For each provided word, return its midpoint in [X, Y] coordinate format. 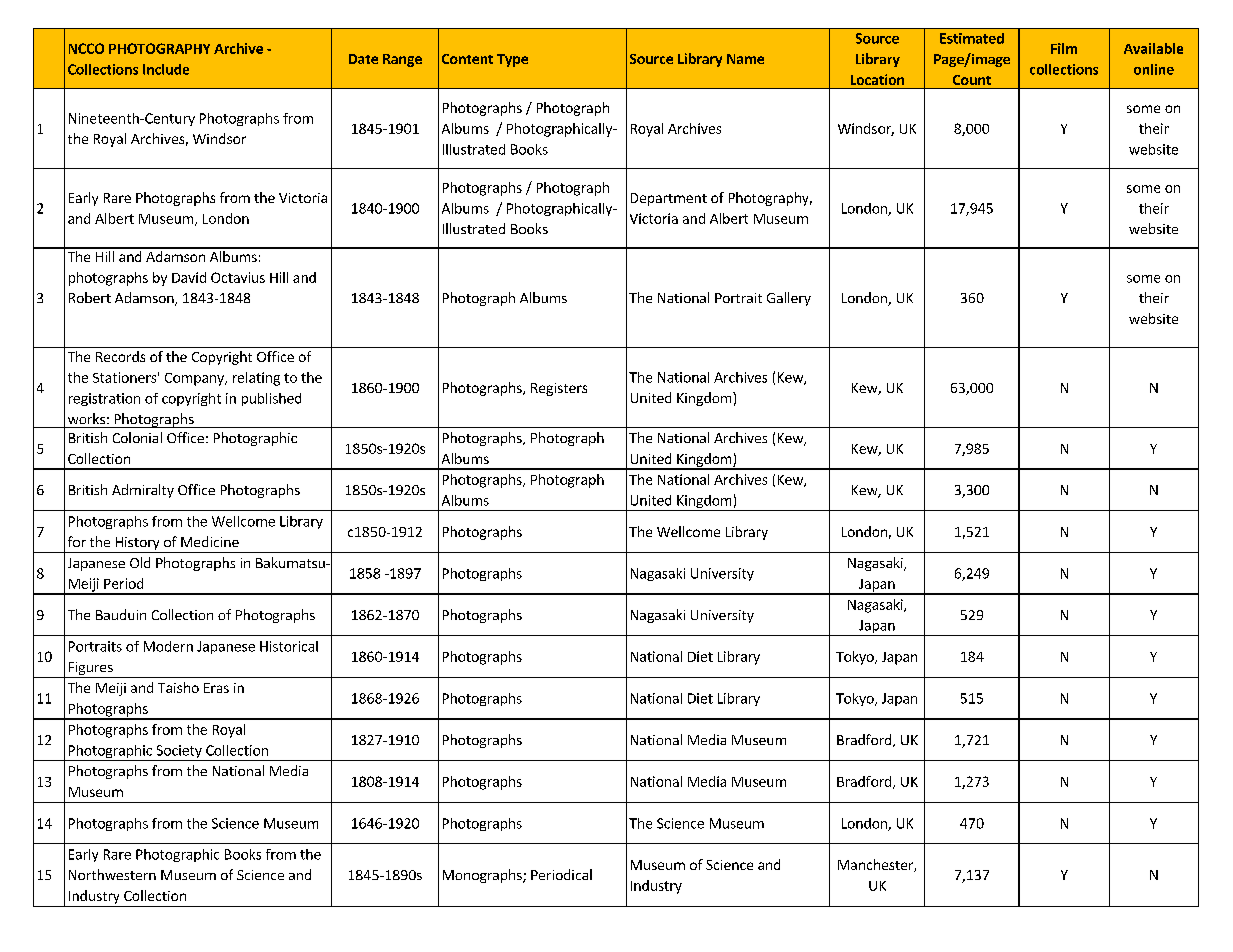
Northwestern [112, 874]
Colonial [137, 437]
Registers [559, 389]
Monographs [483, 876]
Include [166, 69]
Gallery [789, 299]
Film [1064, 48]
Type [512, 60]
